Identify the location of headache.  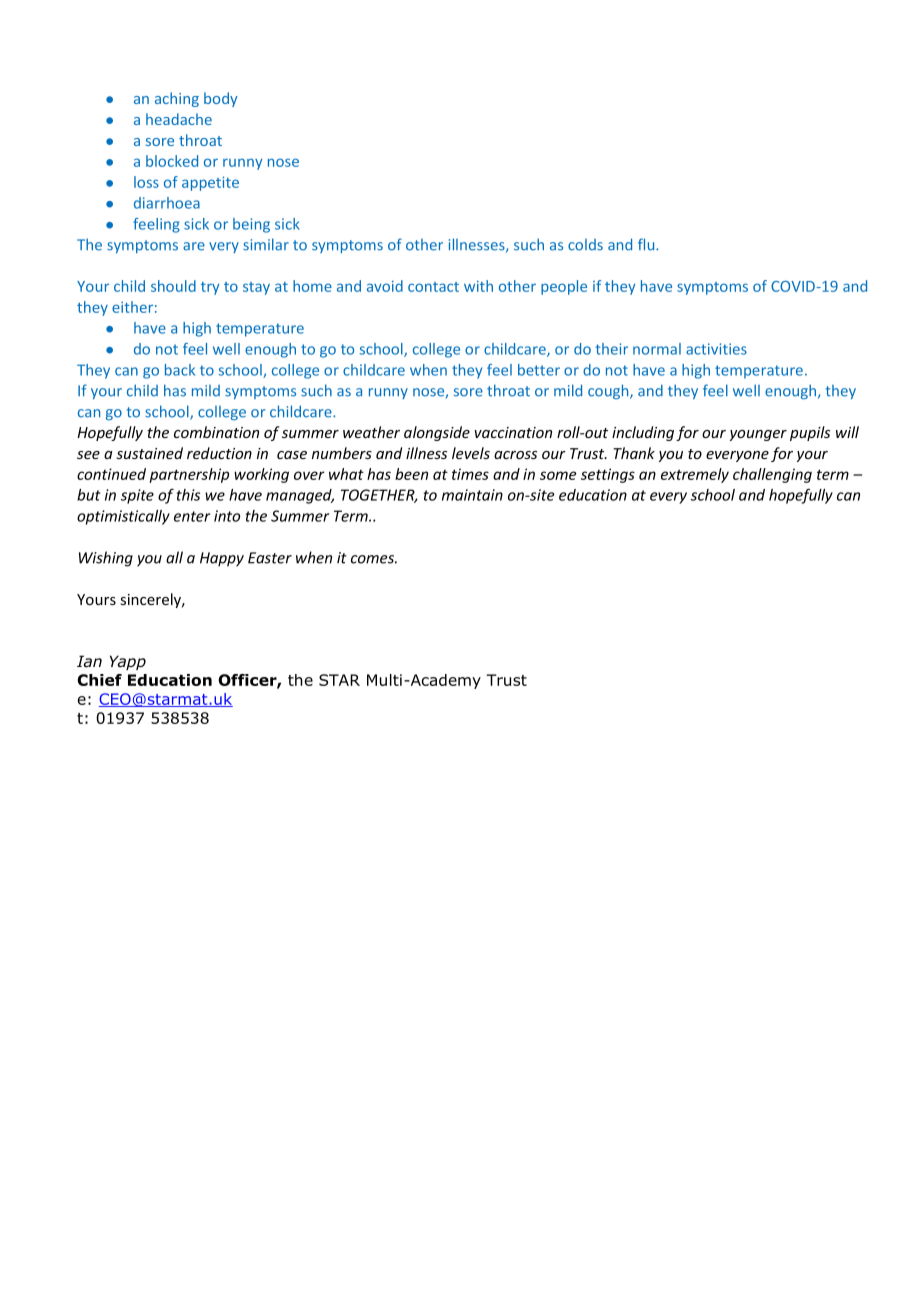
(179, 119).
